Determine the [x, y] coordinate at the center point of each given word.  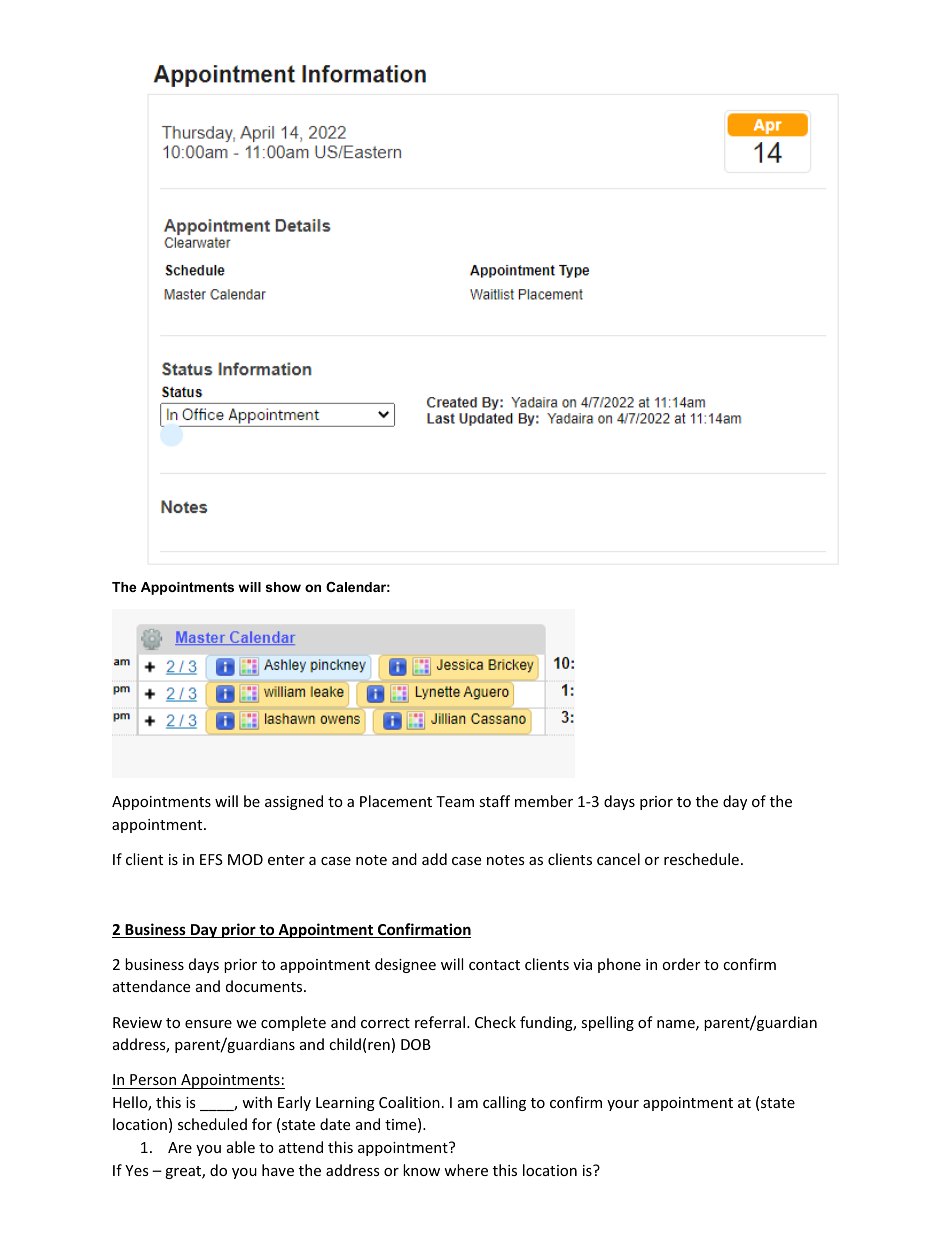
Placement [396, 801]
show [283, 587]
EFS [211, 859]
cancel [618, 859]
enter [286, 860]
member [544, 801]
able [241, 1147]
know [421, 1170]
